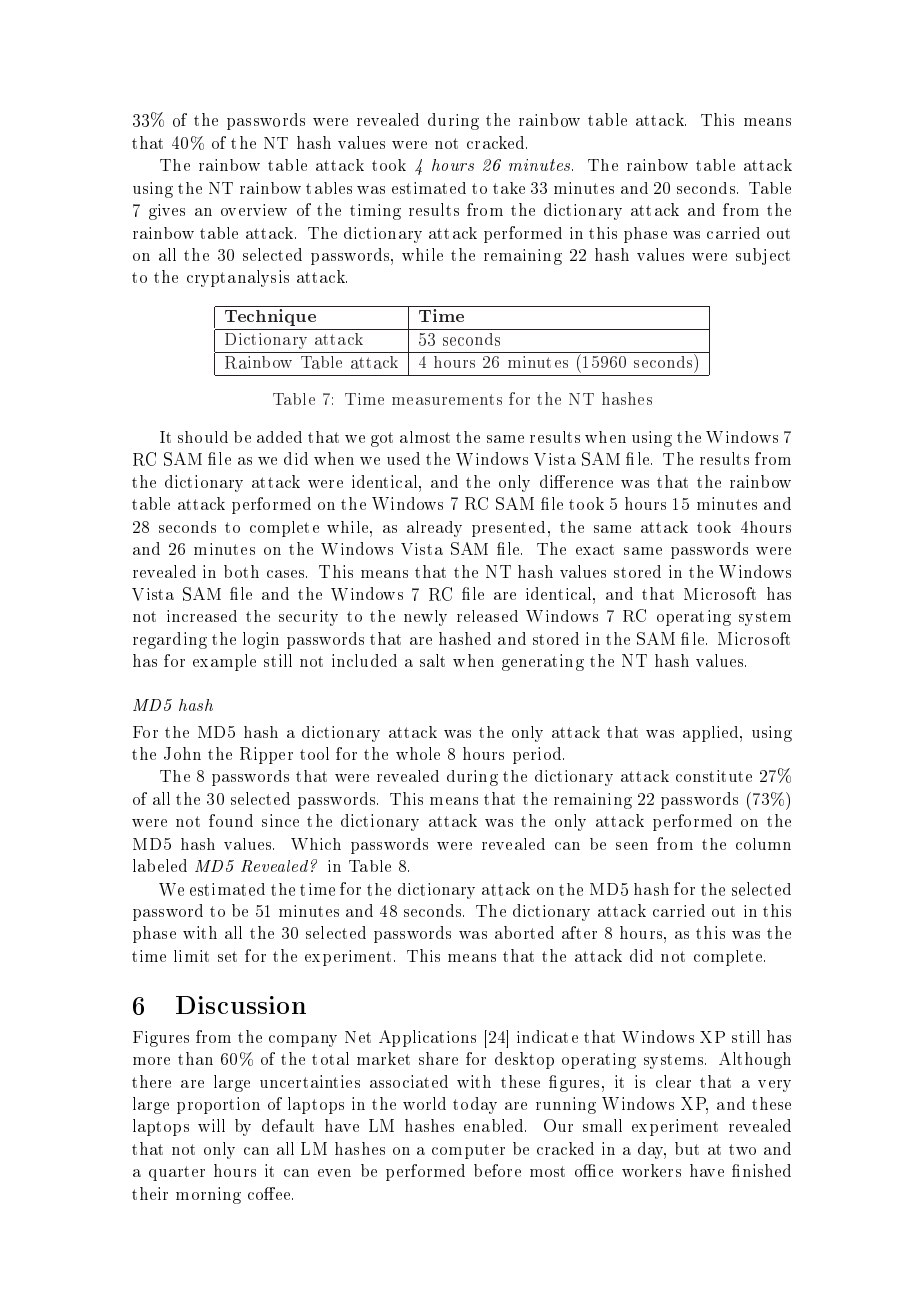 This document has width=924, height=1308. I want to click on example, so click(224, 662).
